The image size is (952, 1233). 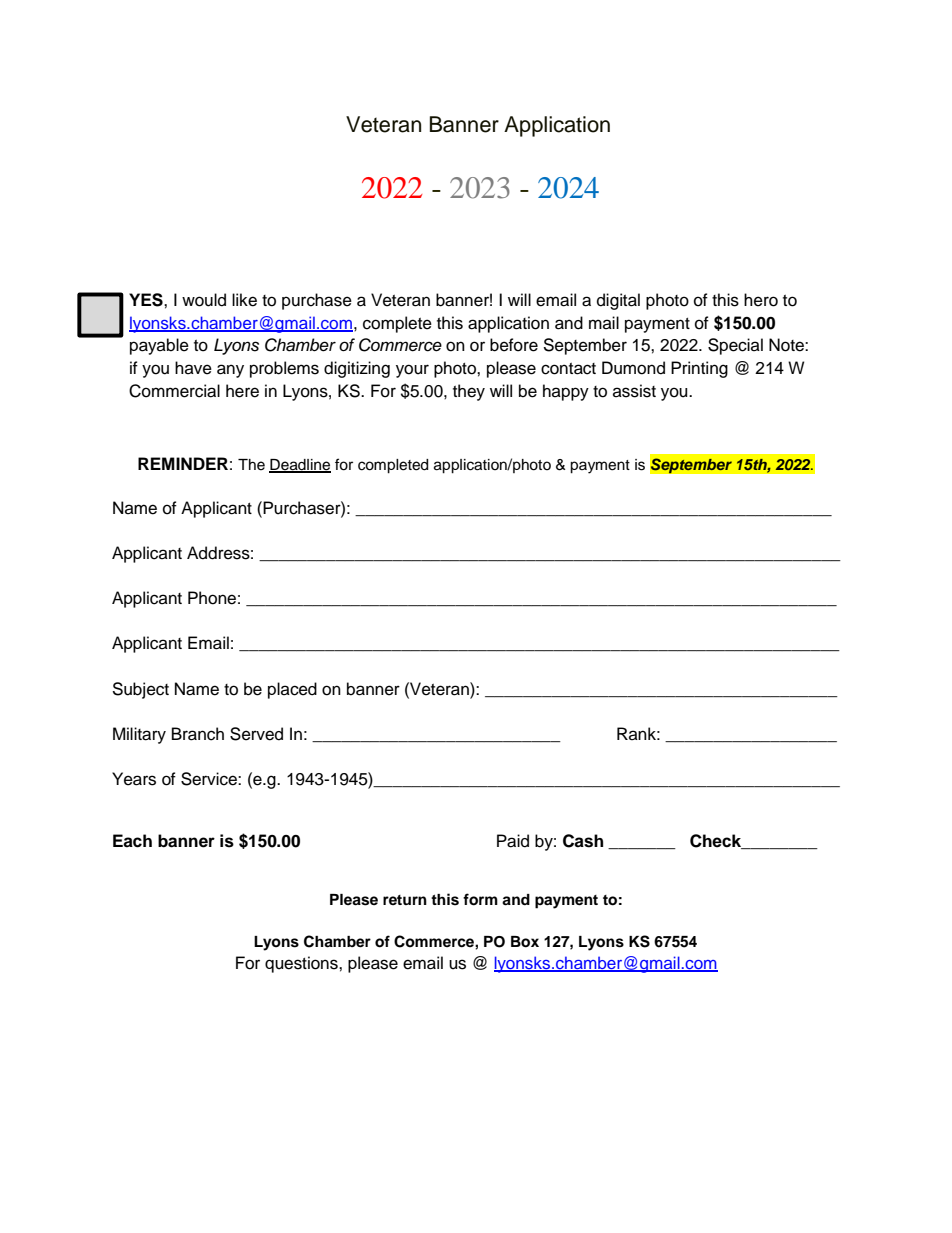 I want to click on would, so click(x=204, y=300).
